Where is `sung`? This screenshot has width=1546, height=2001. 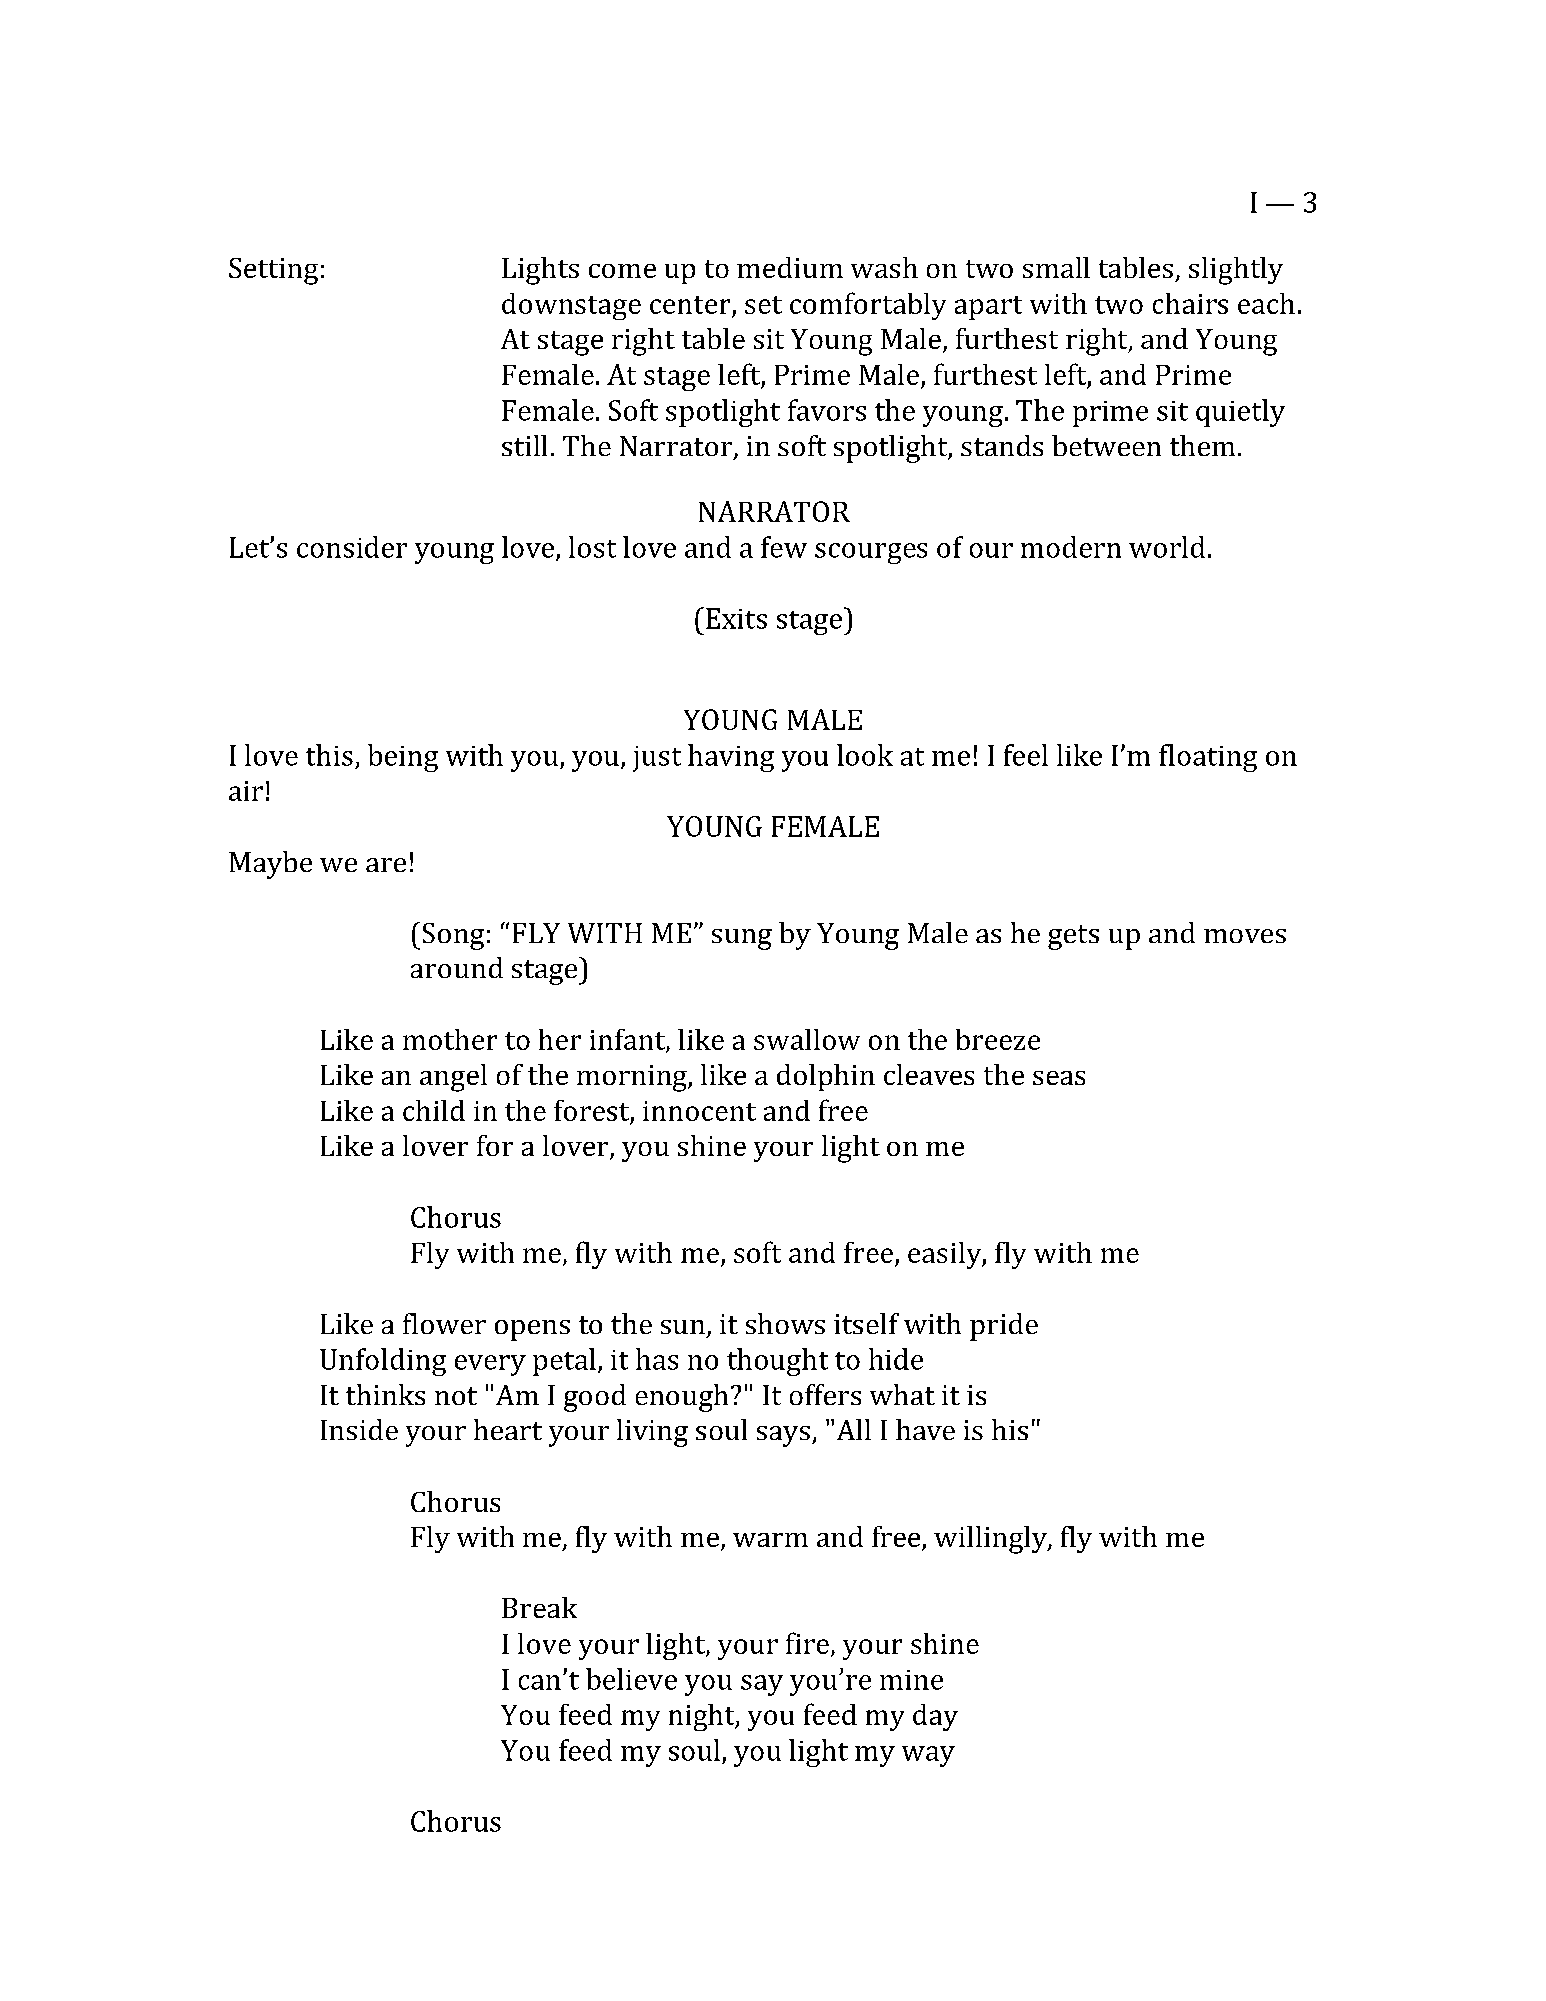
sung is located at coordinates (742, 939).
